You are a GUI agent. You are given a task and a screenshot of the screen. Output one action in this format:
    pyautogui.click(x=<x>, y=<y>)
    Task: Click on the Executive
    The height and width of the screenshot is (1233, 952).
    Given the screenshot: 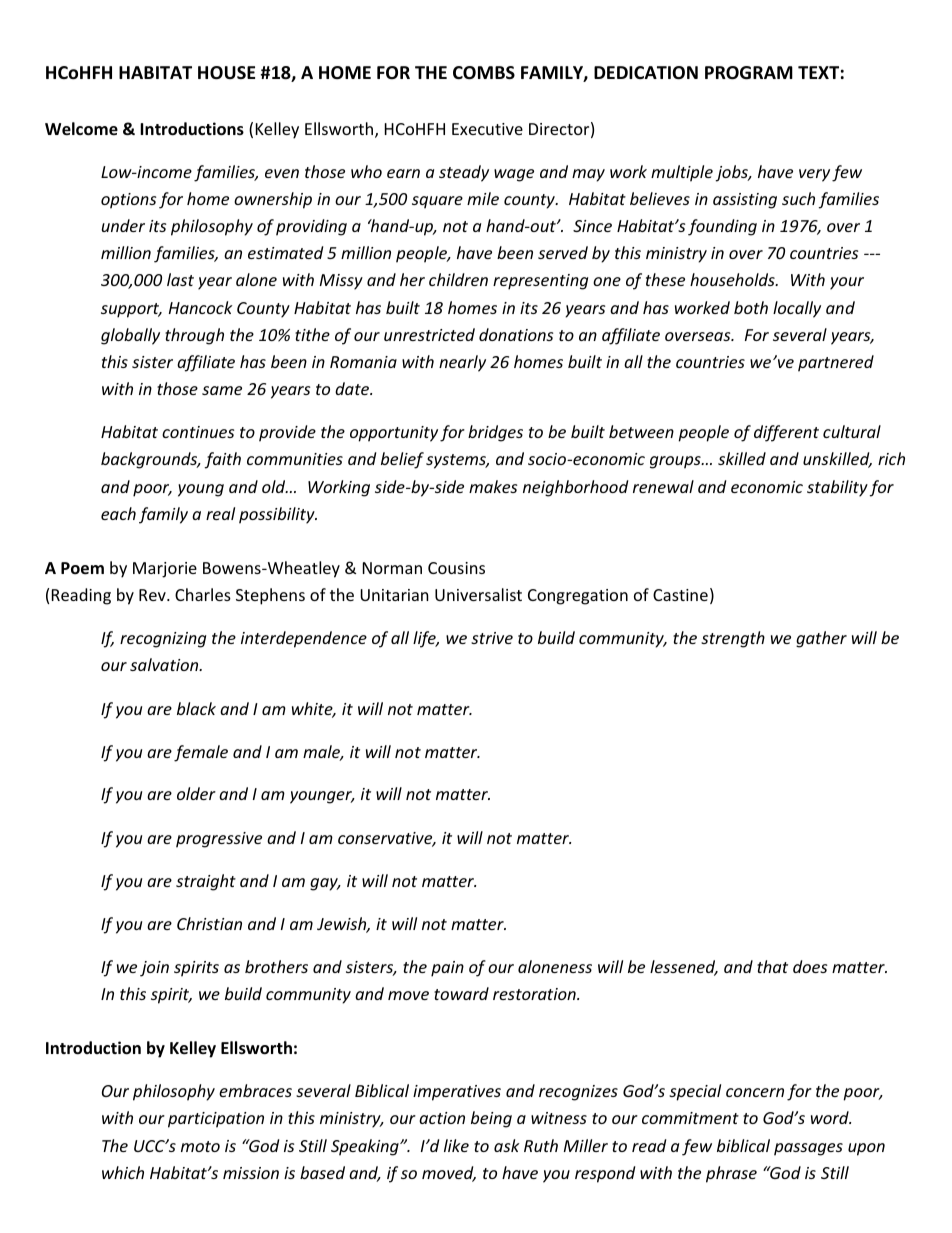 What is the action you would take?
    pyautogui.click(x=487, y=129)
